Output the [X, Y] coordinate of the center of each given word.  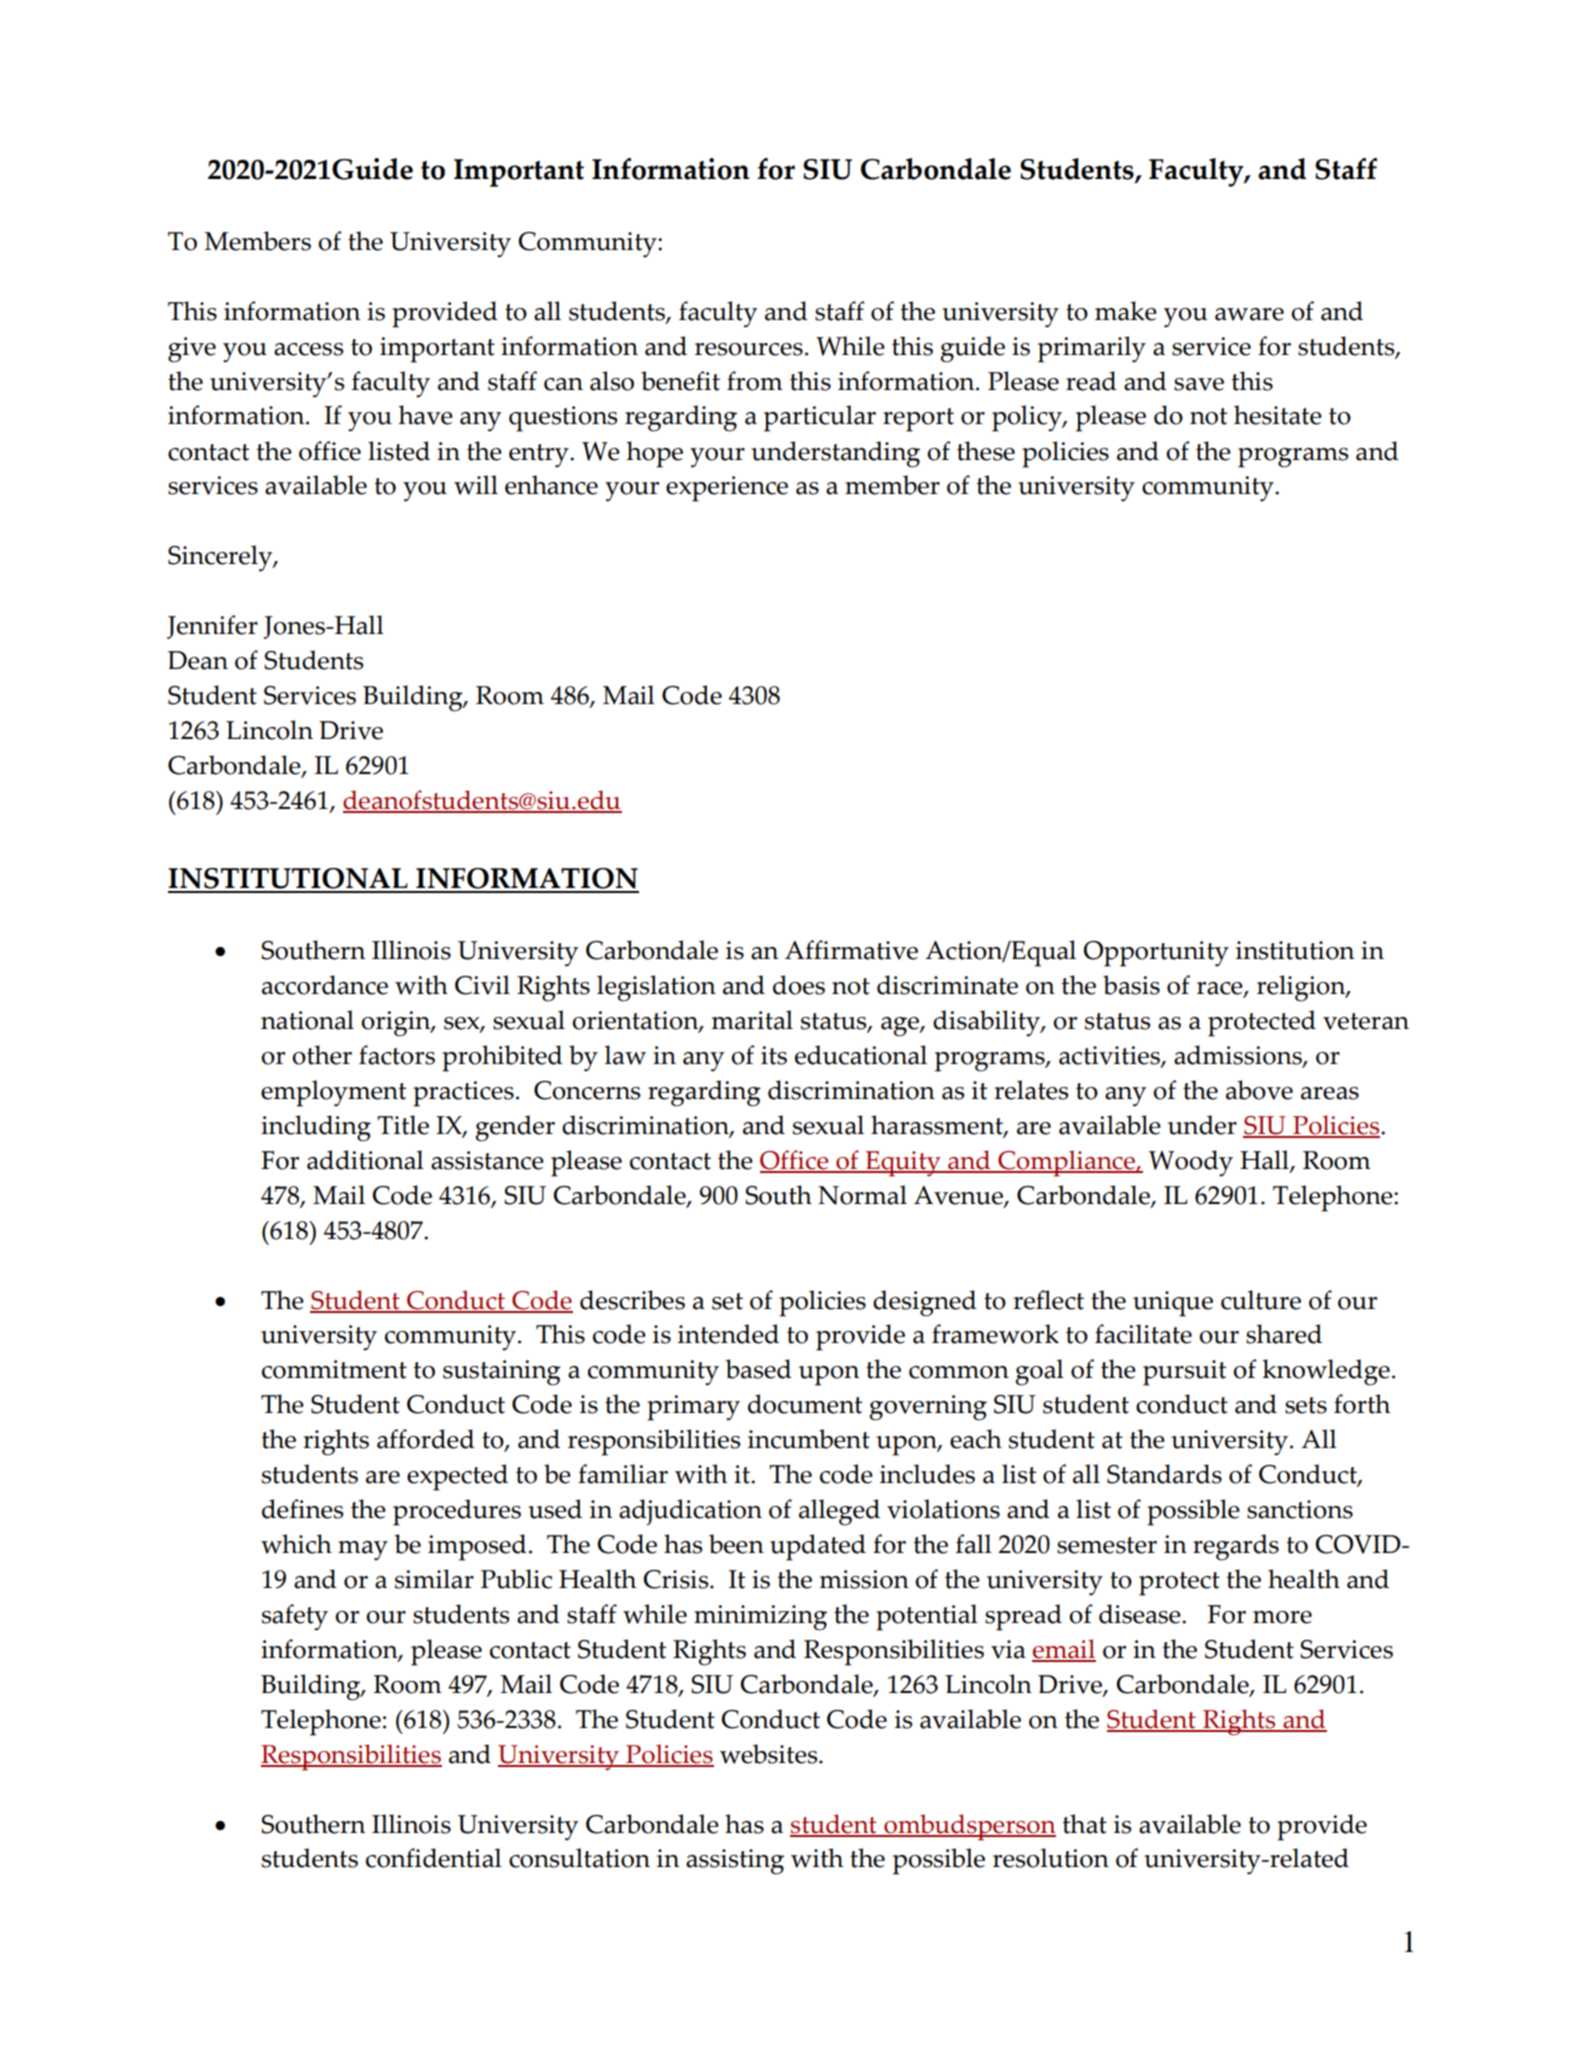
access [308, 349]
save [1199, 384]
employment [333, 1093]
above [1259, 1090]
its [774, 1055]
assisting [735, 1862]
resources [749, 349]
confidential [434, 1858]
